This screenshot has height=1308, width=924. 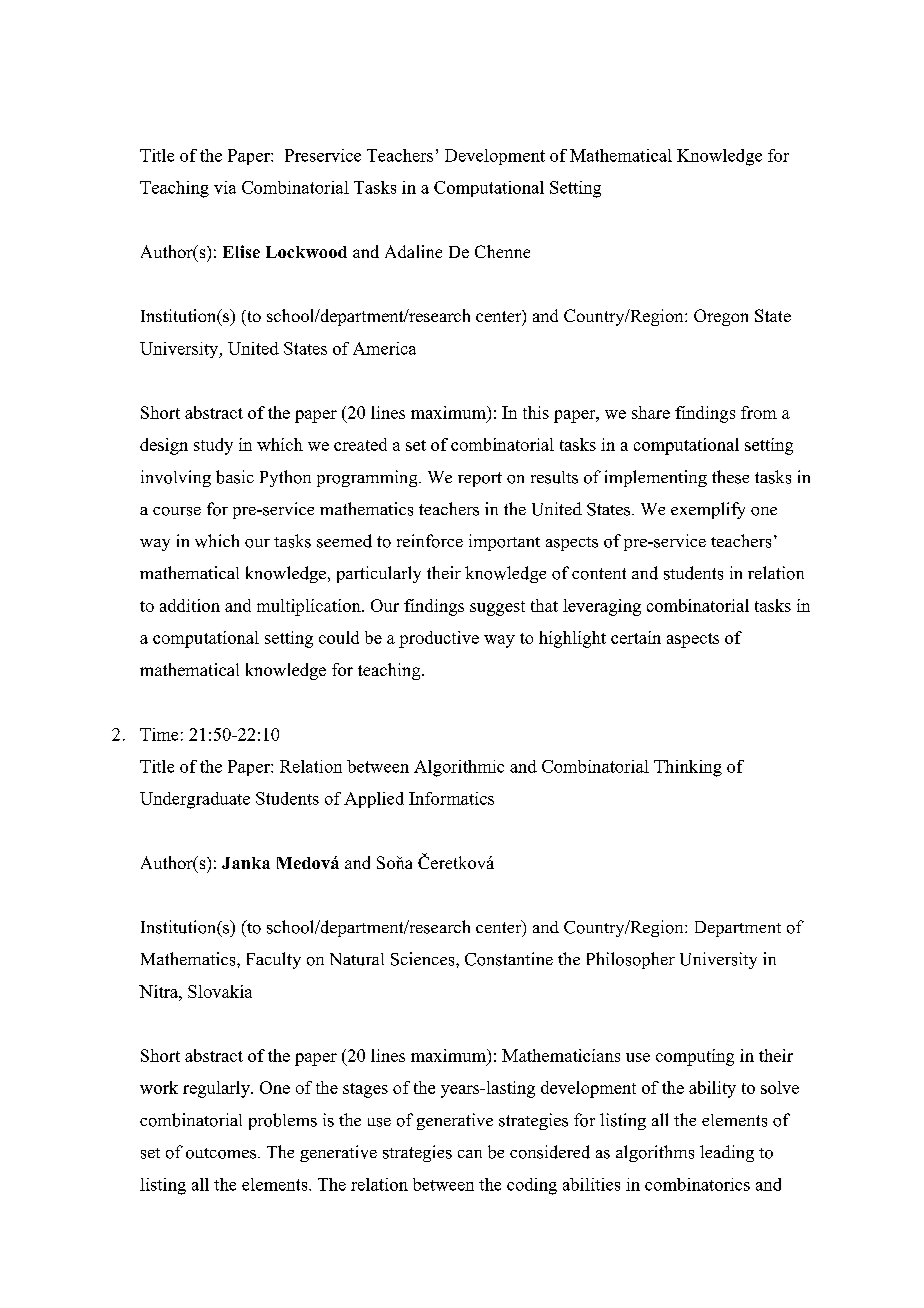 I want to click on Time, so click(x=159, y=734).
